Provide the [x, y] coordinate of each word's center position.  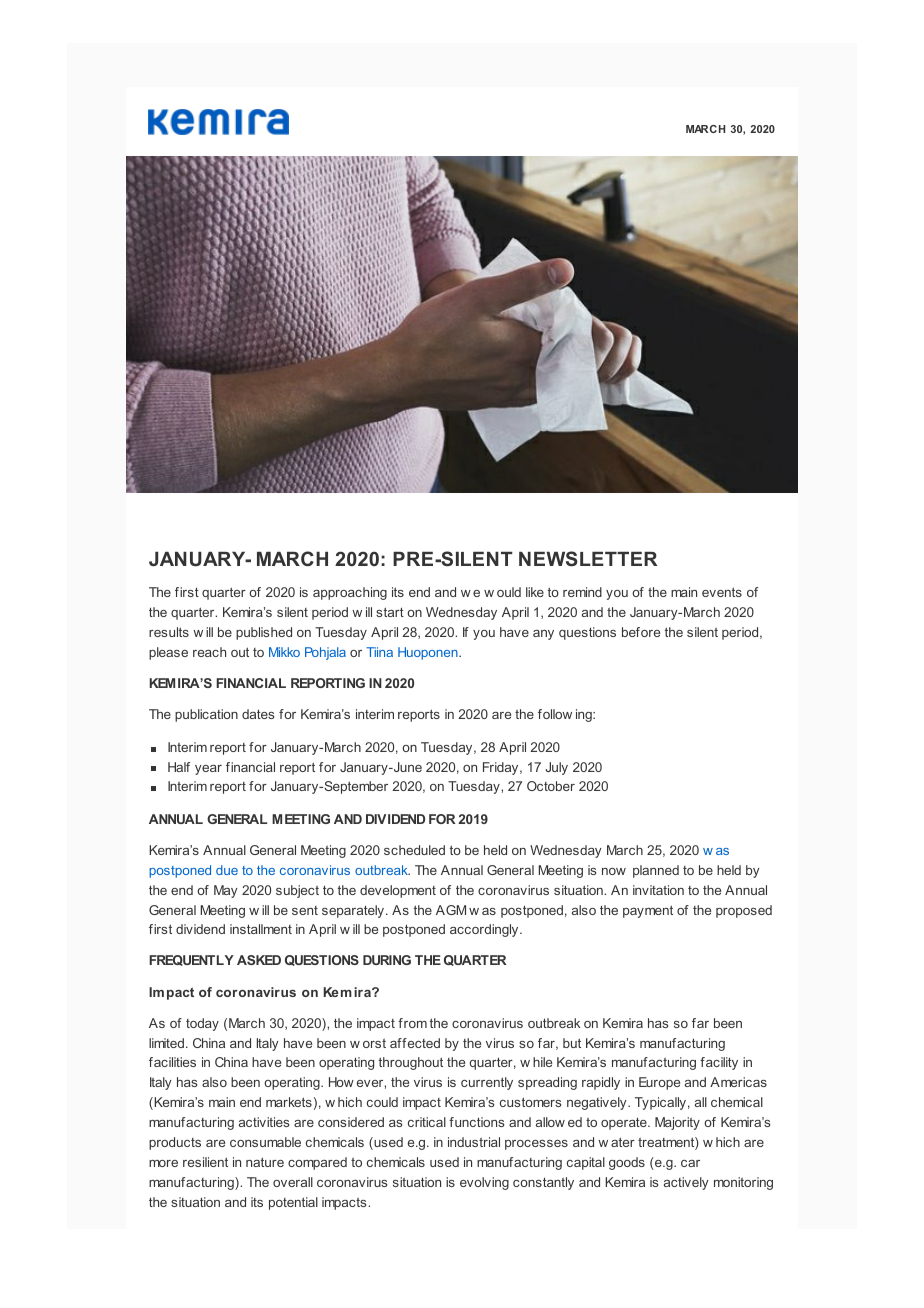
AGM [451, 910]
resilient [205, 1162]
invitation [658, 890]
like [535, 592]
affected [415, 1043]
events [722, 592]
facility [719, 1063]
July [556, 768]
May [226, 891]
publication [206, 715]
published [264, 633]
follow [555, 714]
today [202, 1024]
